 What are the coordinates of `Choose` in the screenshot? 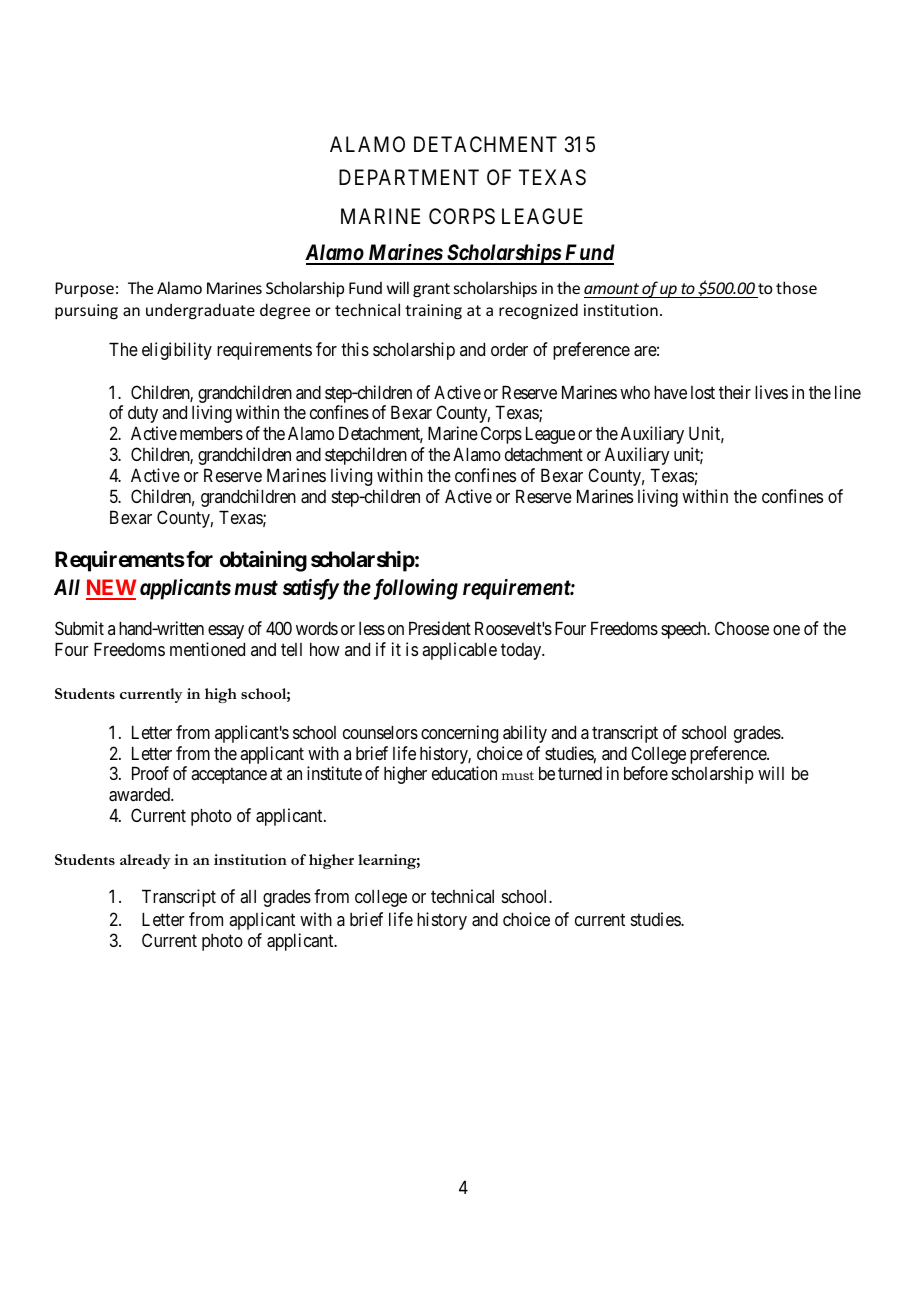 It's located at (742, 628).
